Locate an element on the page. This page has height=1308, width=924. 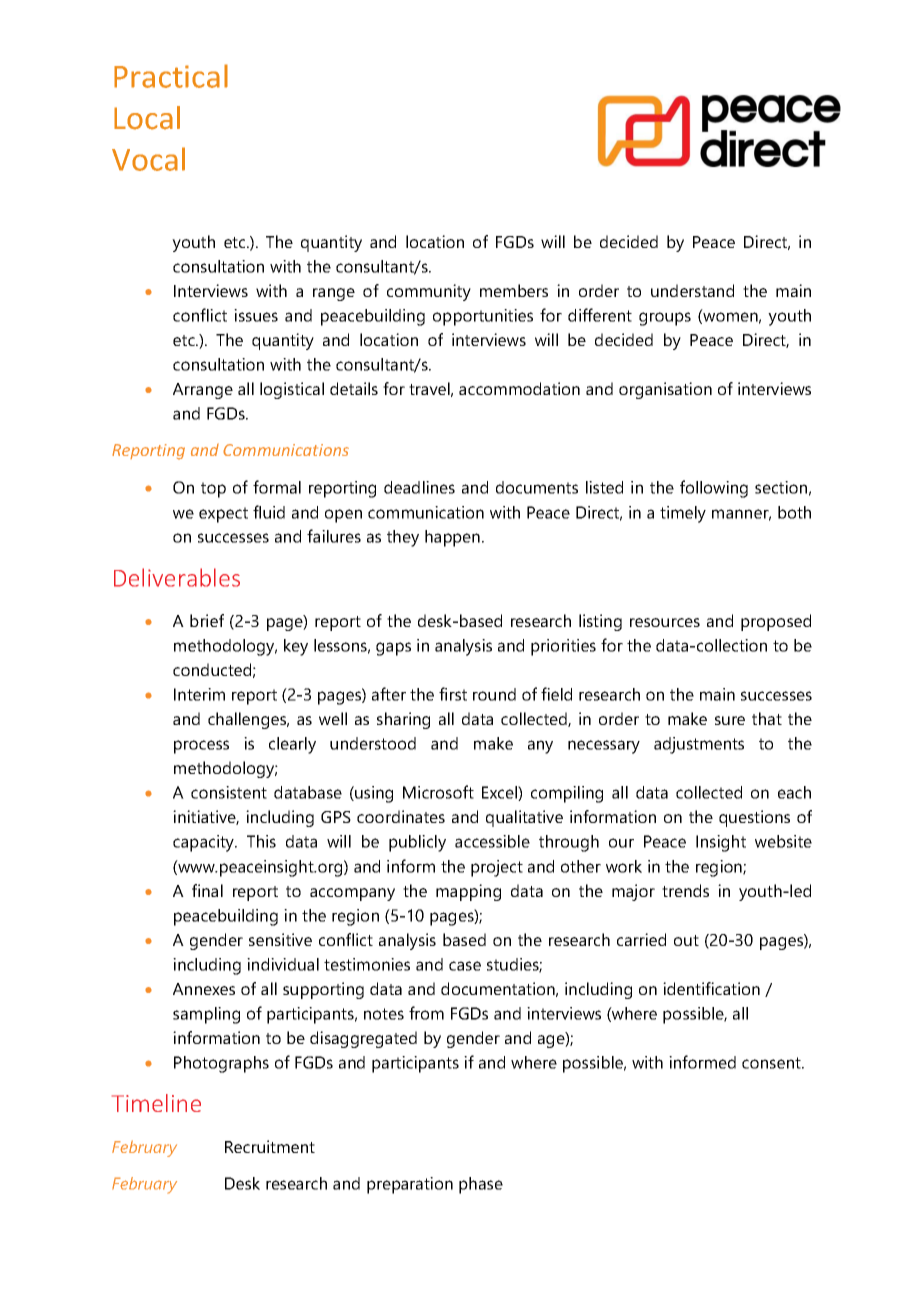
Recruitment is located at coordinates (270, 1146).
